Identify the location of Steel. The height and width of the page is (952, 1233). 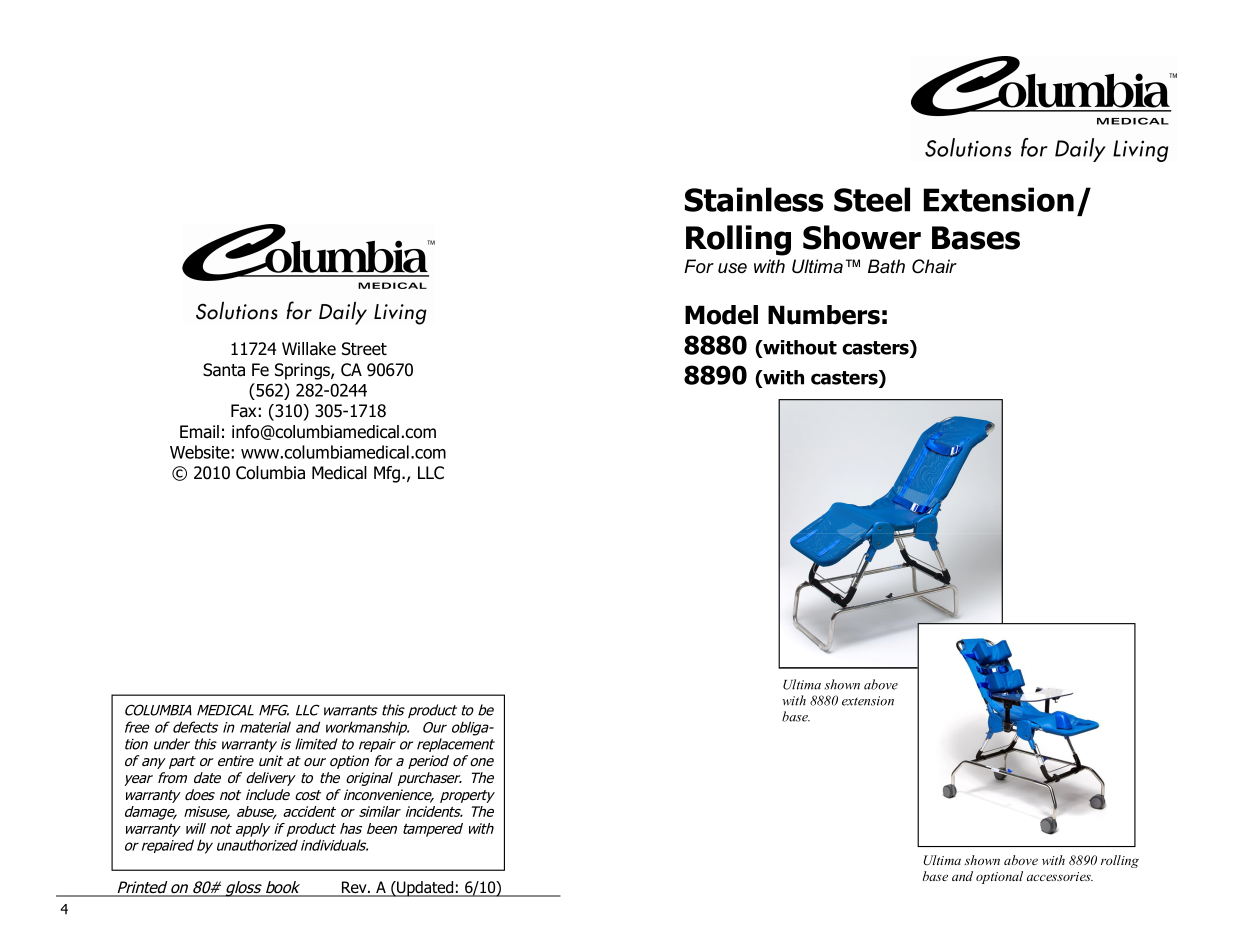
(872, 199).
